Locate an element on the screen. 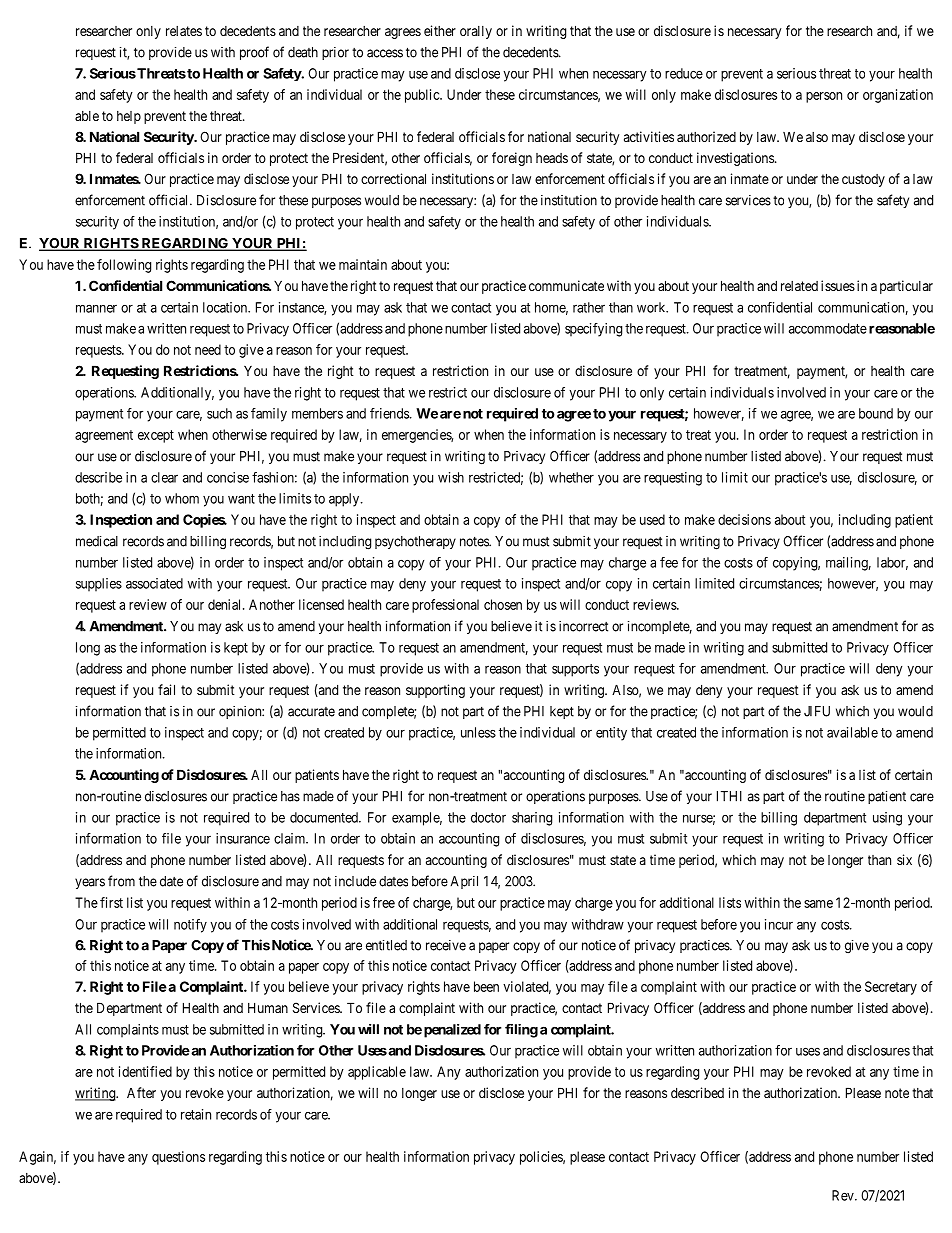  associated is located at coordinates (154, 583).
